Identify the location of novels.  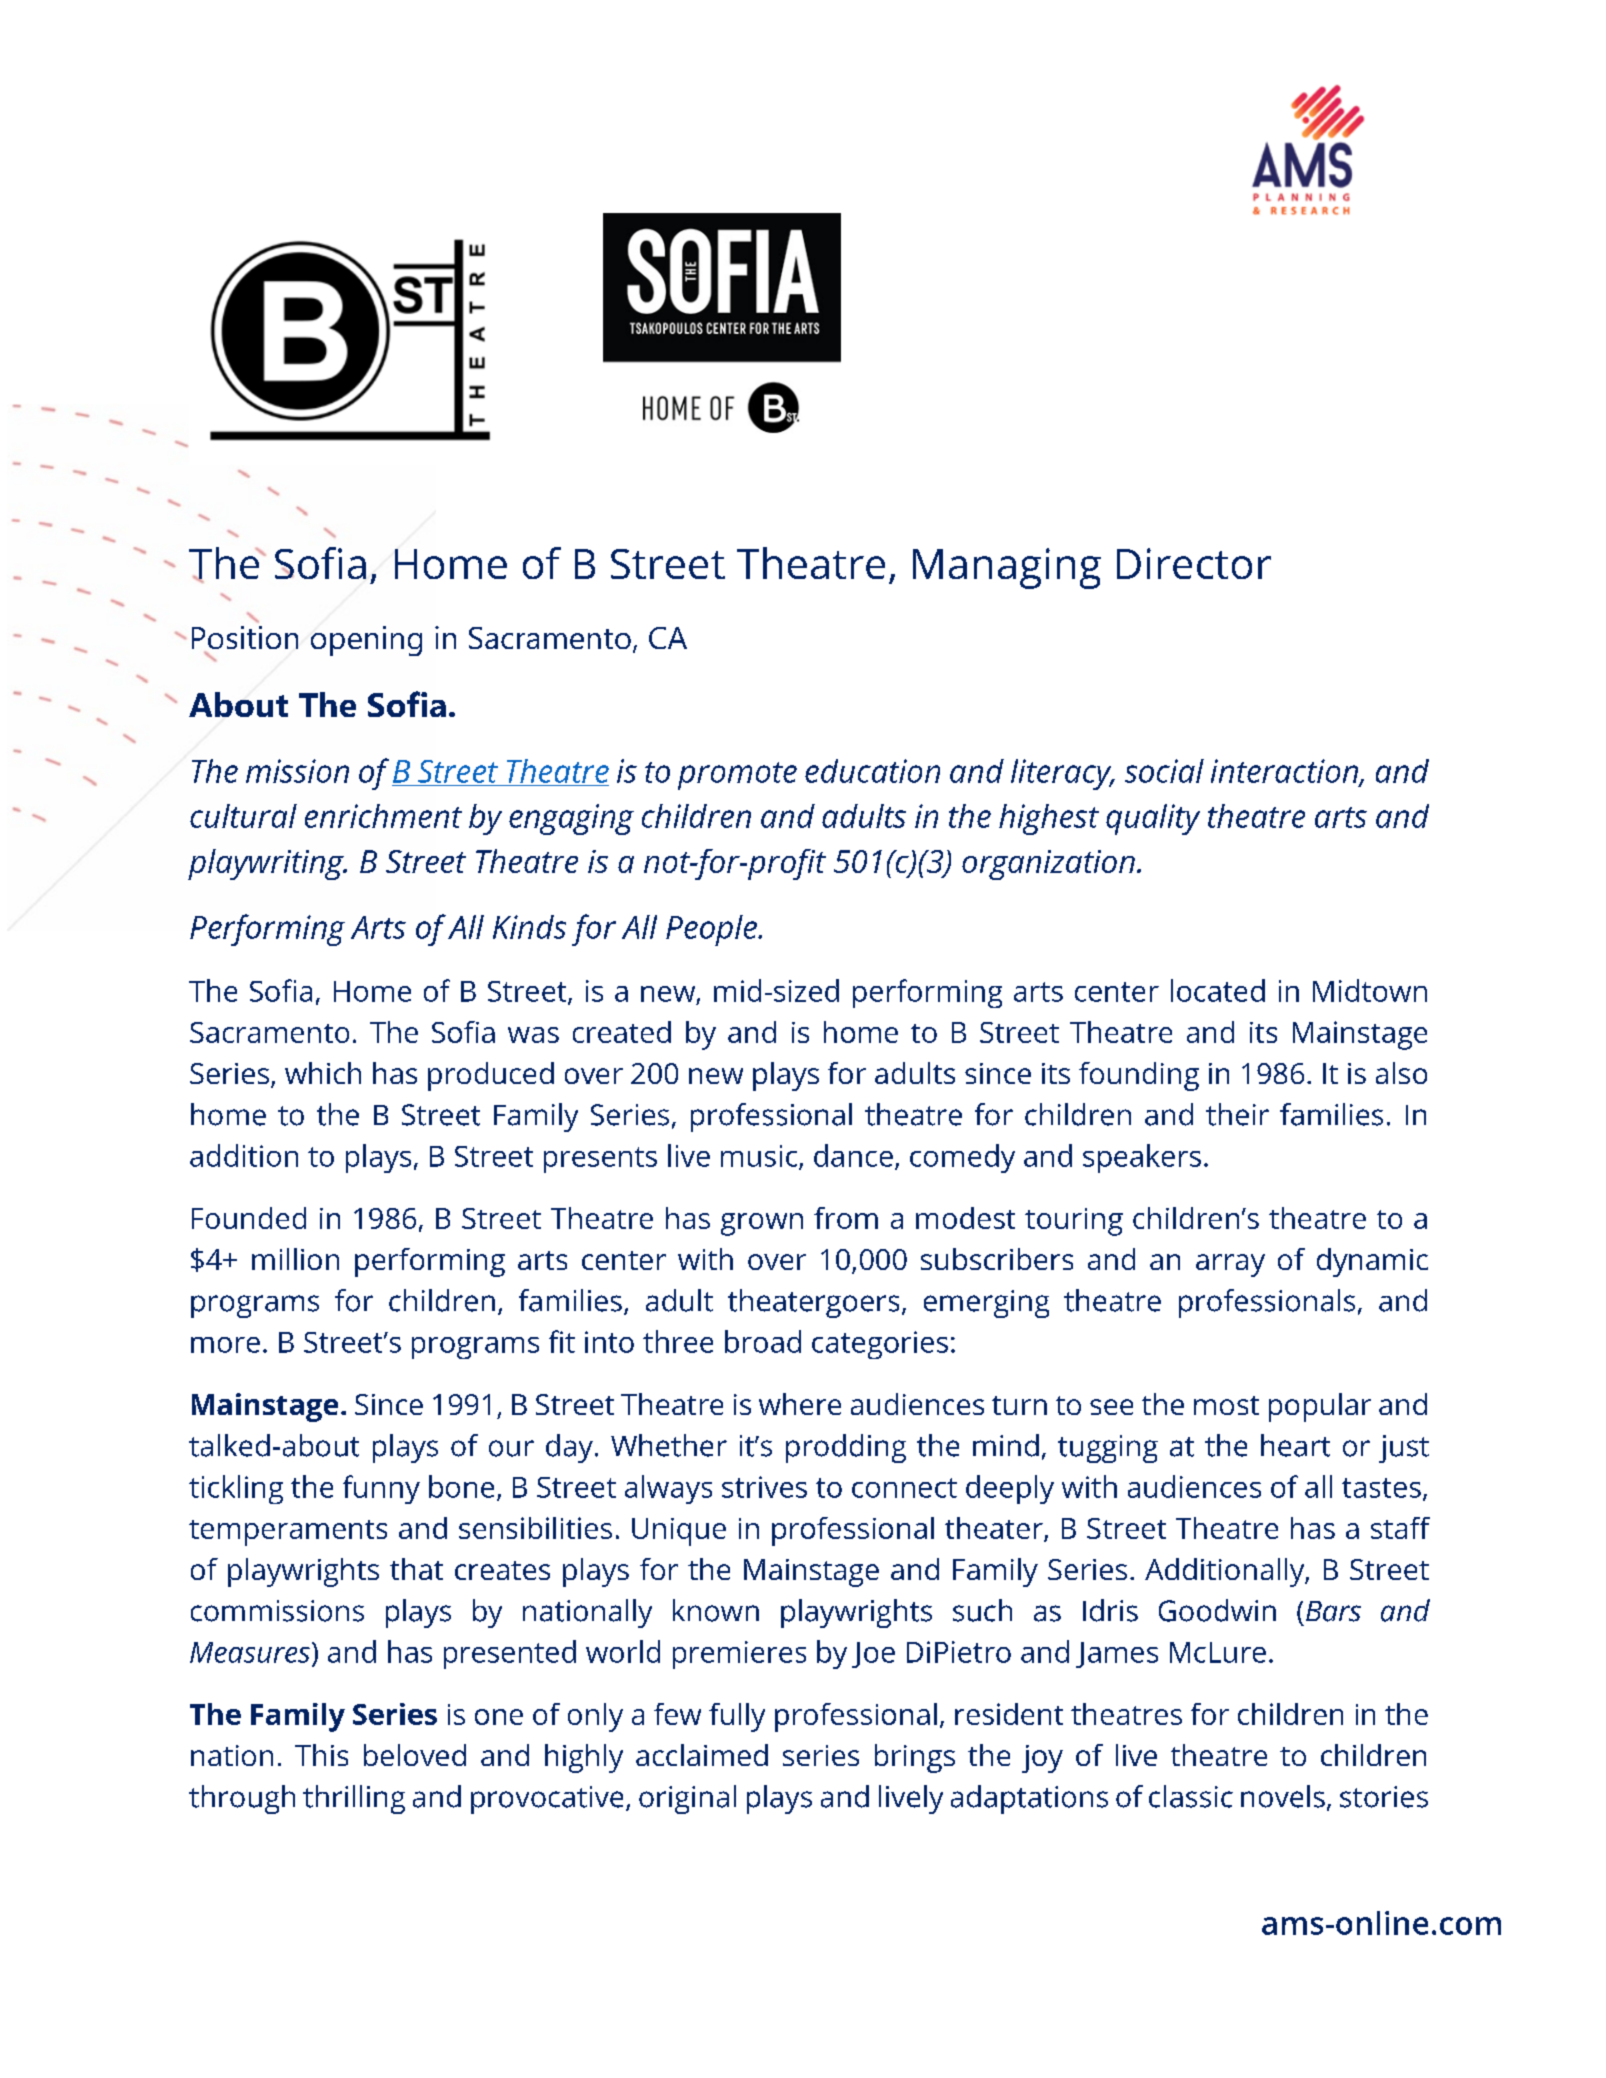
(1283, 1796).
